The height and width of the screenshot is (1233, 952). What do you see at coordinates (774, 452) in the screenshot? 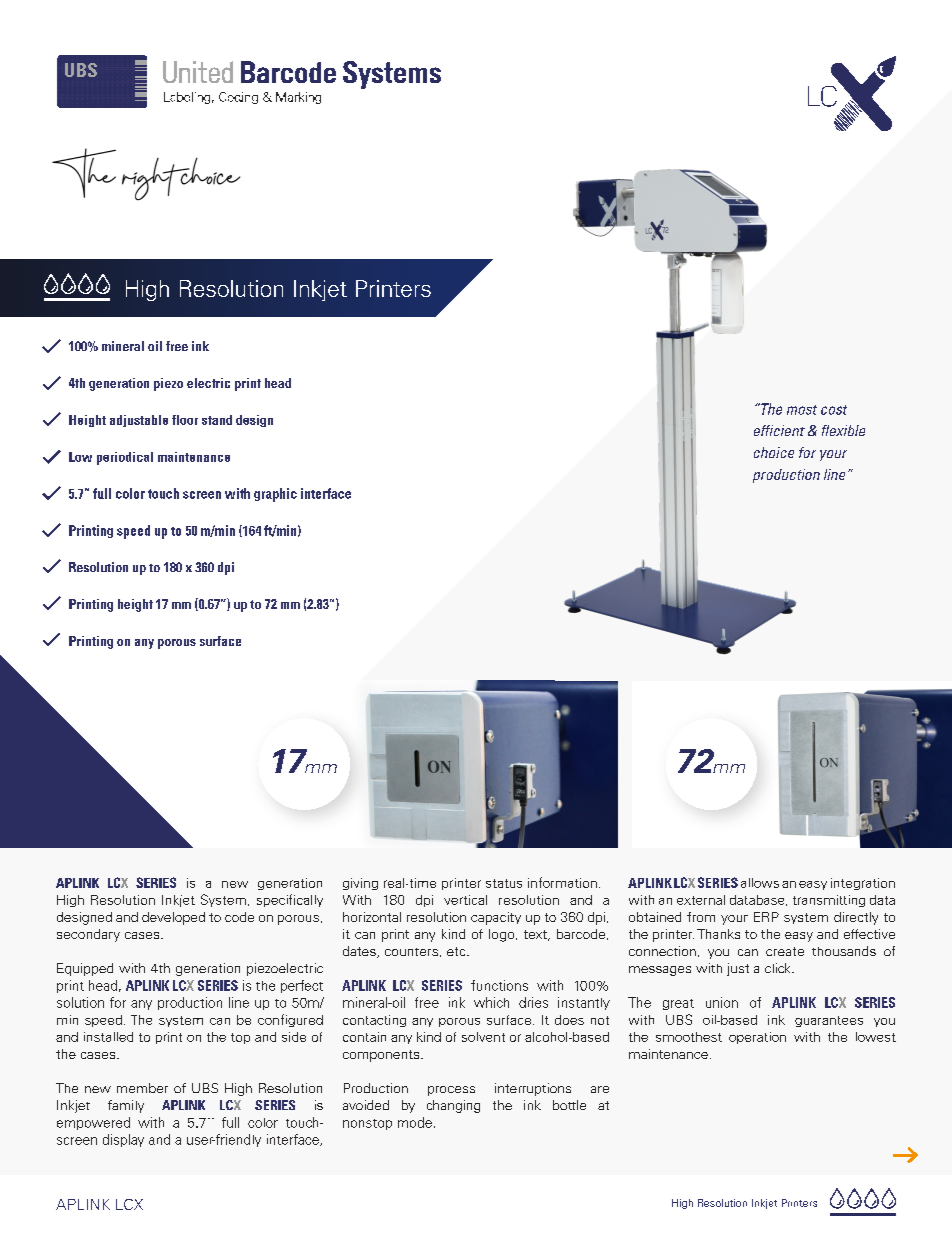
I see `choice` at bounding box center [774, 452].
